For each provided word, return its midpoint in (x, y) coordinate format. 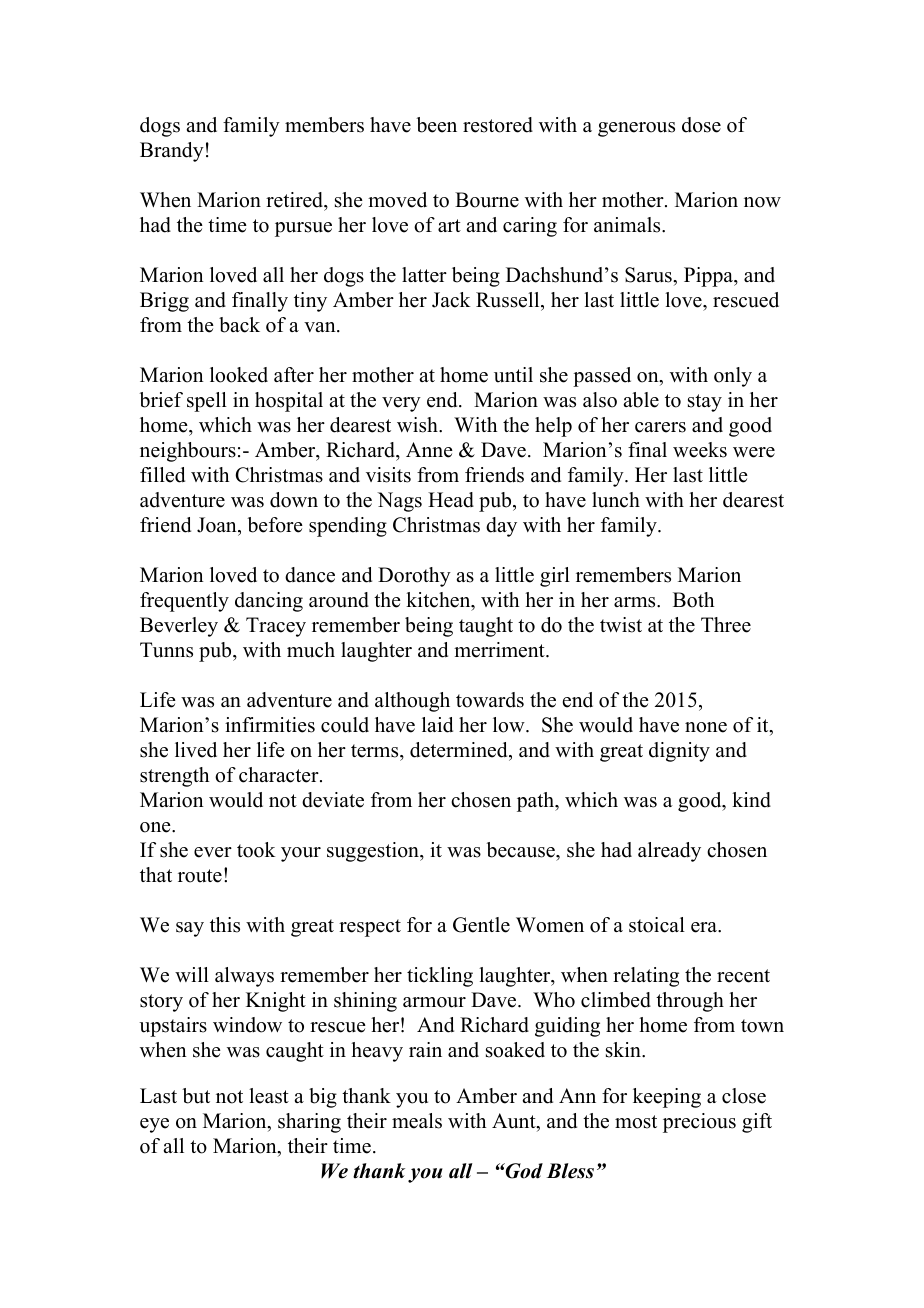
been (436, 125)
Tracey (276, 627)
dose (701, 125)
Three (726, 625)
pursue (303, 229)
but (196, 1096)
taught (486, 627)
